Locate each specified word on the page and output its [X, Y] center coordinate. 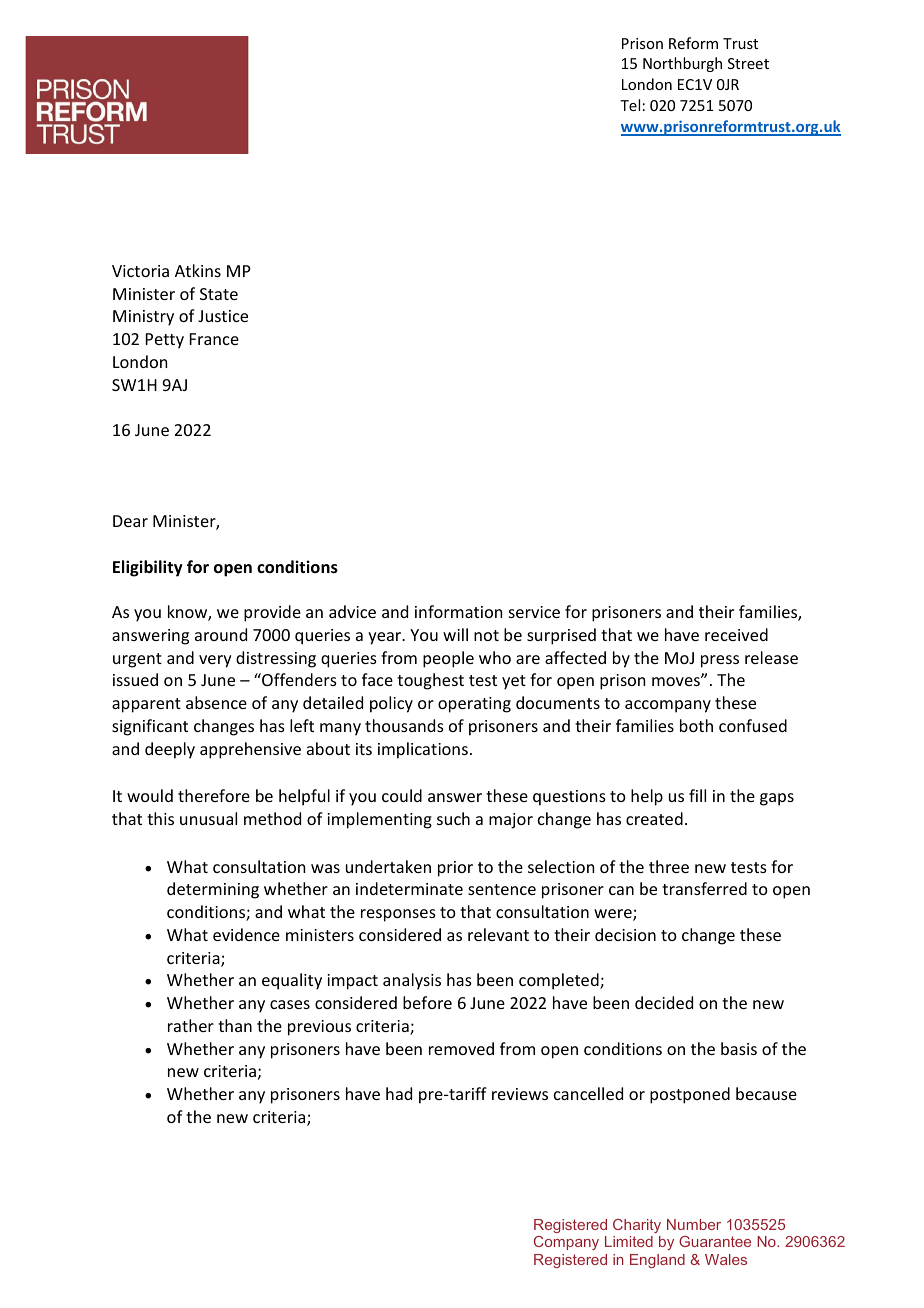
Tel [630, 105]
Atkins [198, 270]
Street [748, 63]
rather [191, 1025]
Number [694, 1224]
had [399, 1093]
